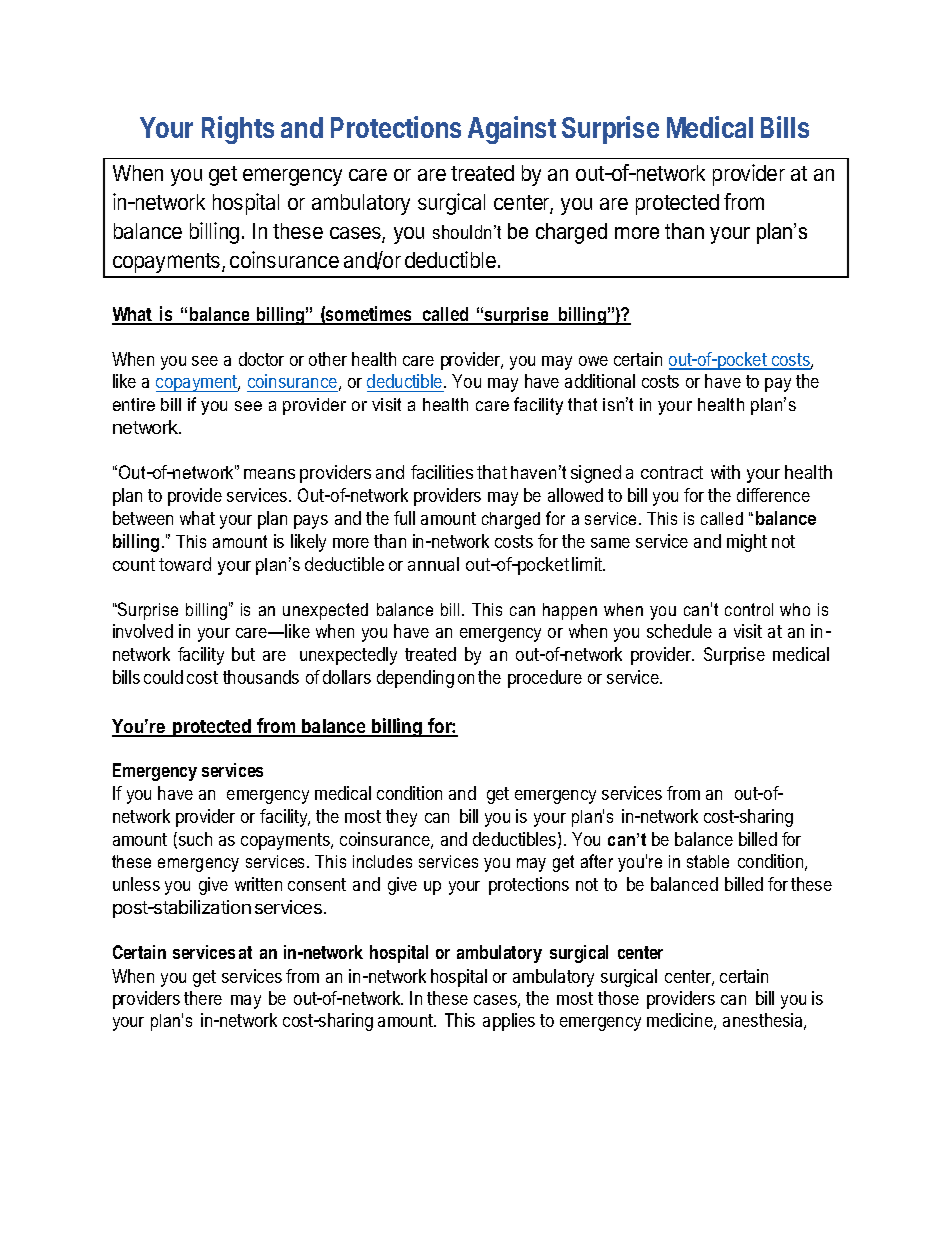 The image size is (952, 1233). Describe the element at coordinates (512, 130) in the screenshot. I see `Against` at that location.
